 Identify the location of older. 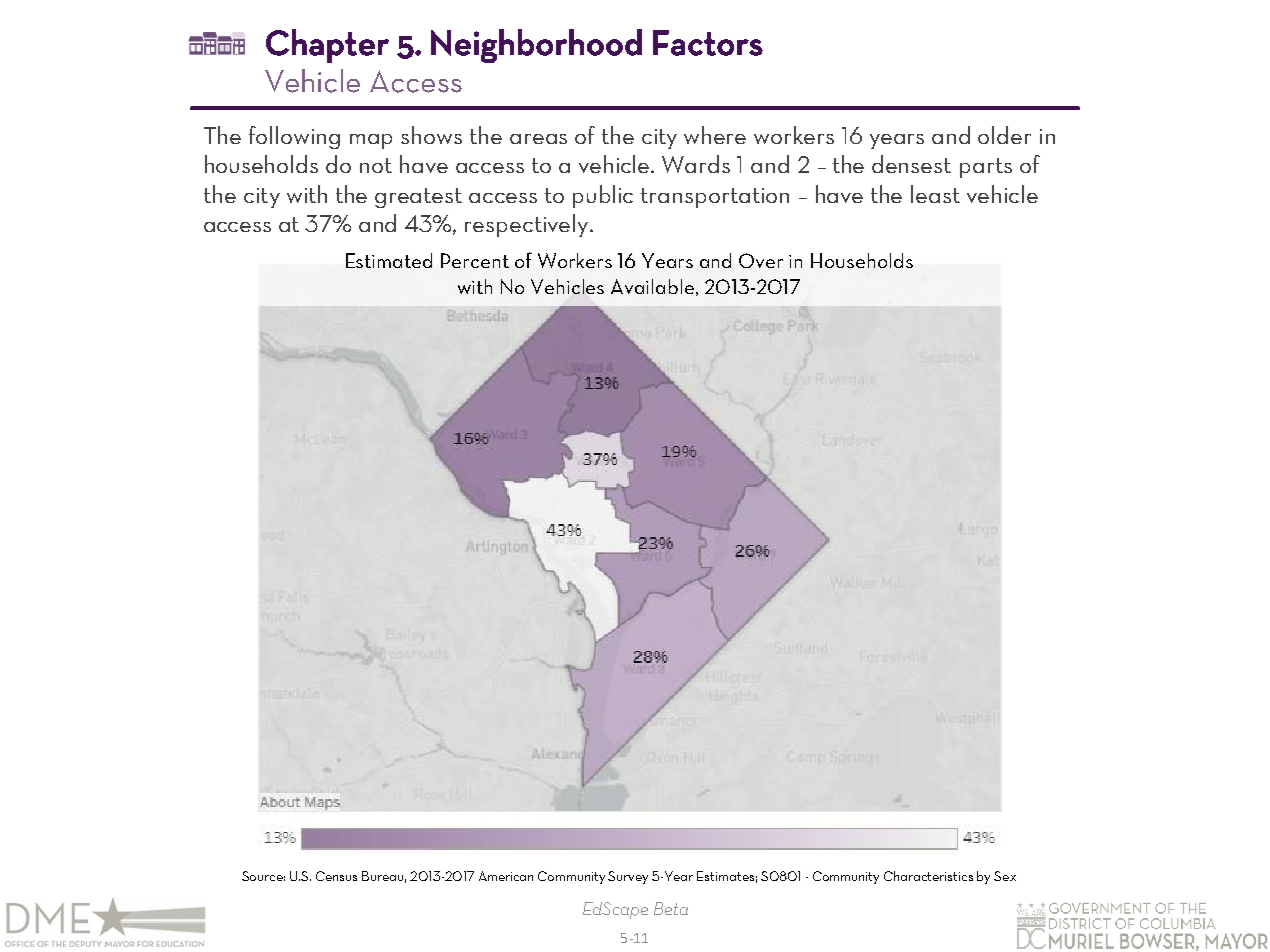
(1004, 135).
